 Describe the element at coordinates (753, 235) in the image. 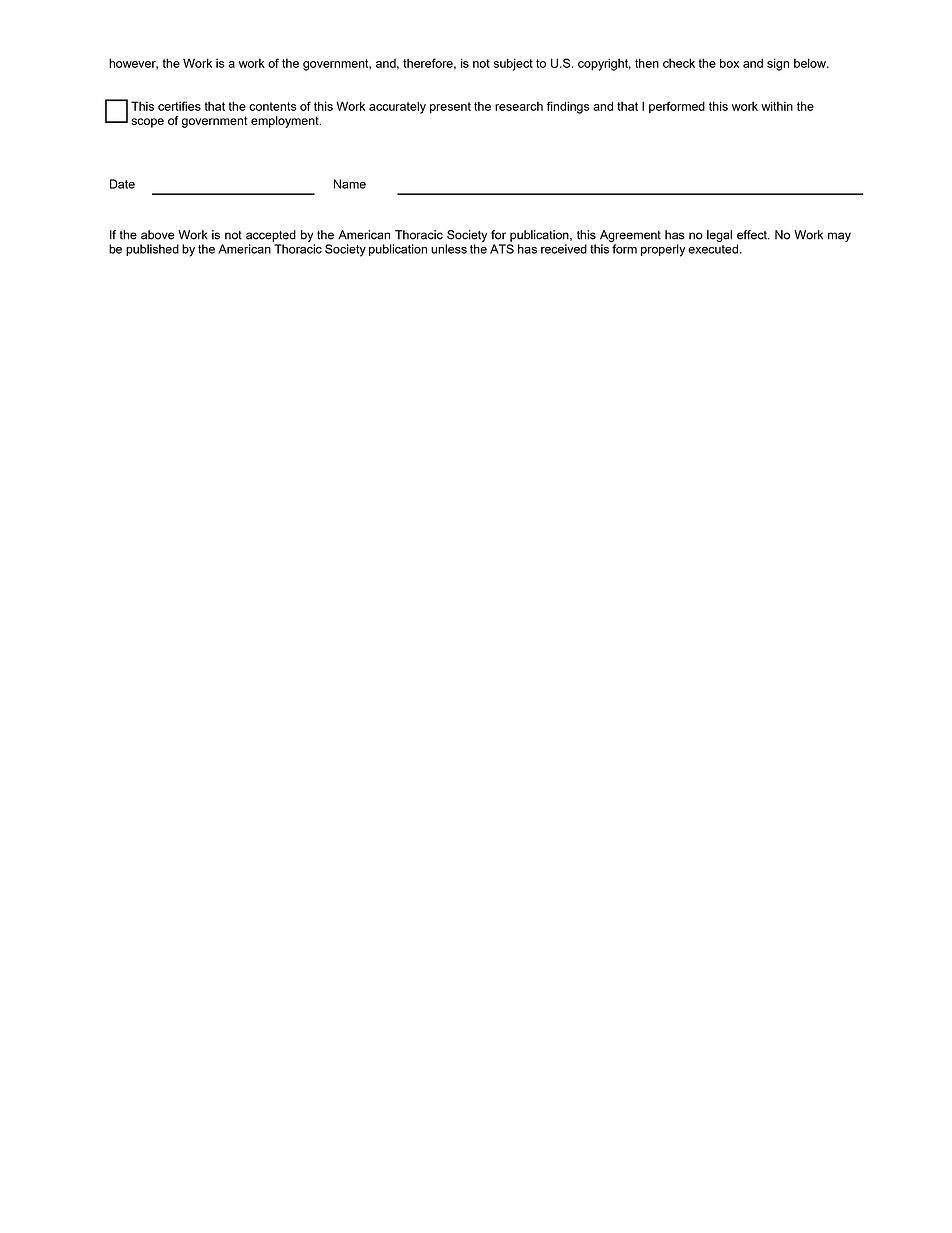

I see `effect` at that location.
